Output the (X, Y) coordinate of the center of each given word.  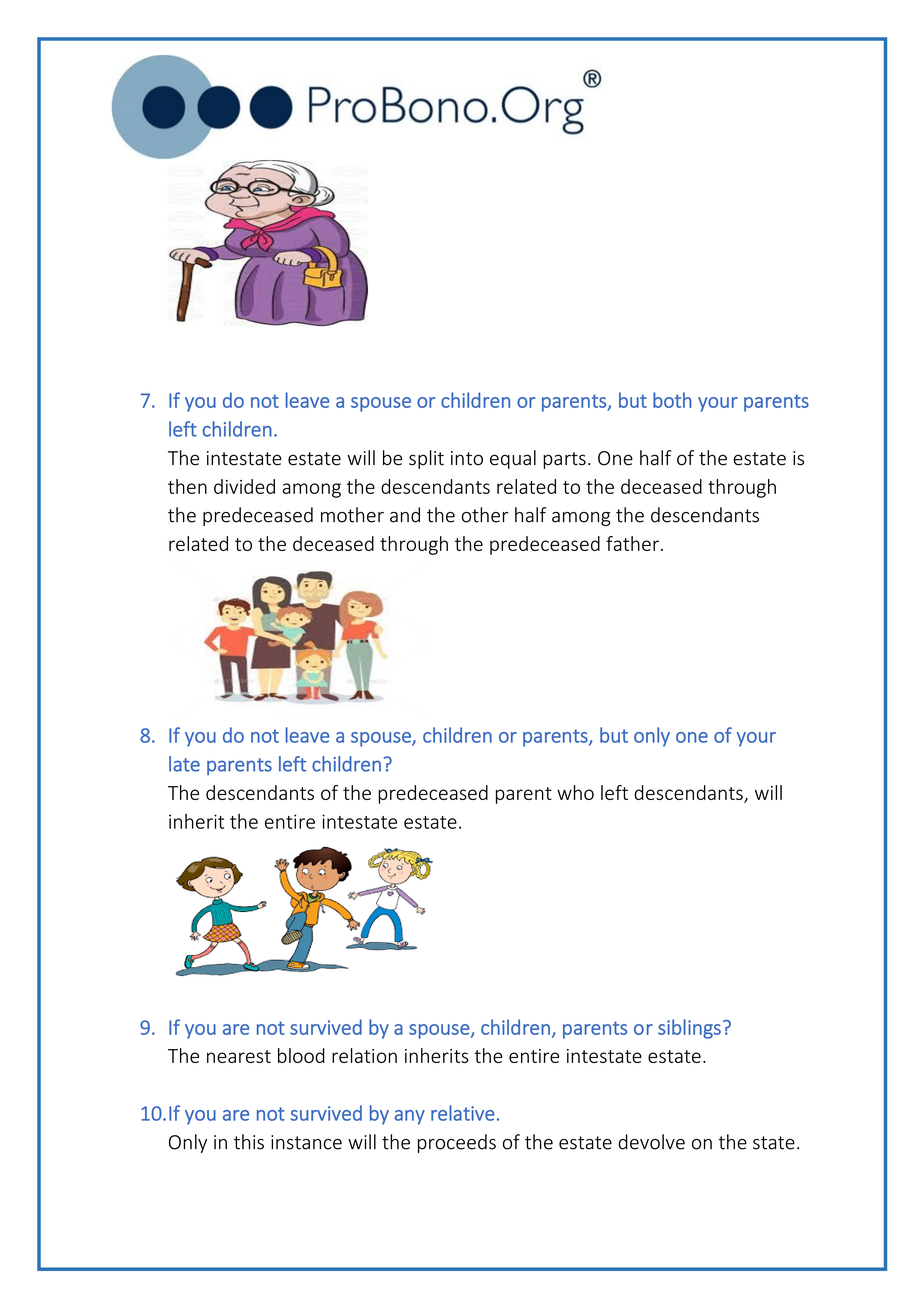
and (405, 515)
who (575, 792)
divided (244, 486)
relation (364, 1055)
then (187, 486)
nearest (239, 1056)
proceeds (457, 1143)
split (426, 459)
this (249, 1142)
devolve (651, 1142)
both (672, 400)
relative (463, 1113)
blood (301, 1055)
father (632, 543)
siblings (689, 1029)
